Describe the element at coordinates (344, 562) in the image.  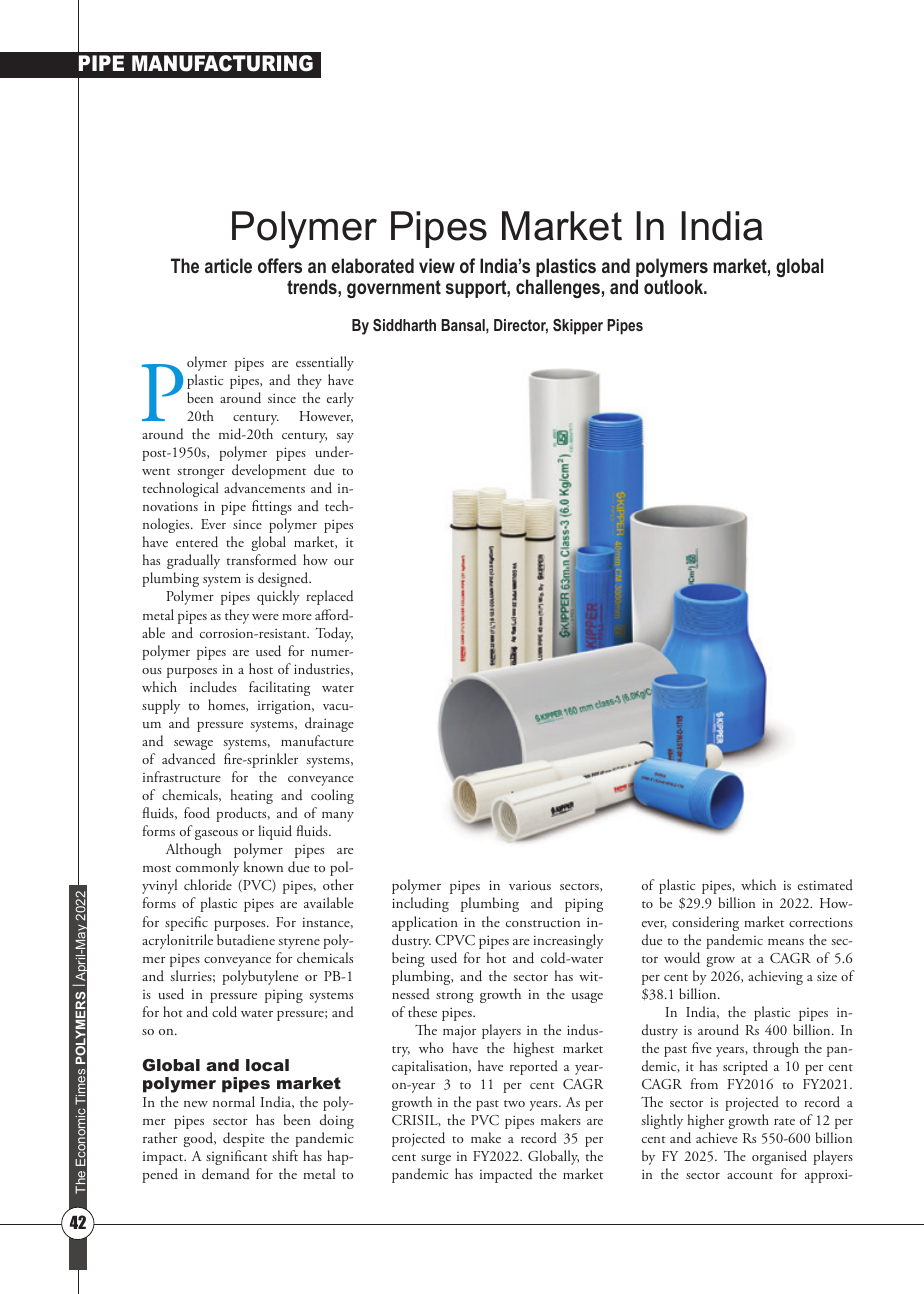
I see `our` at that location.
